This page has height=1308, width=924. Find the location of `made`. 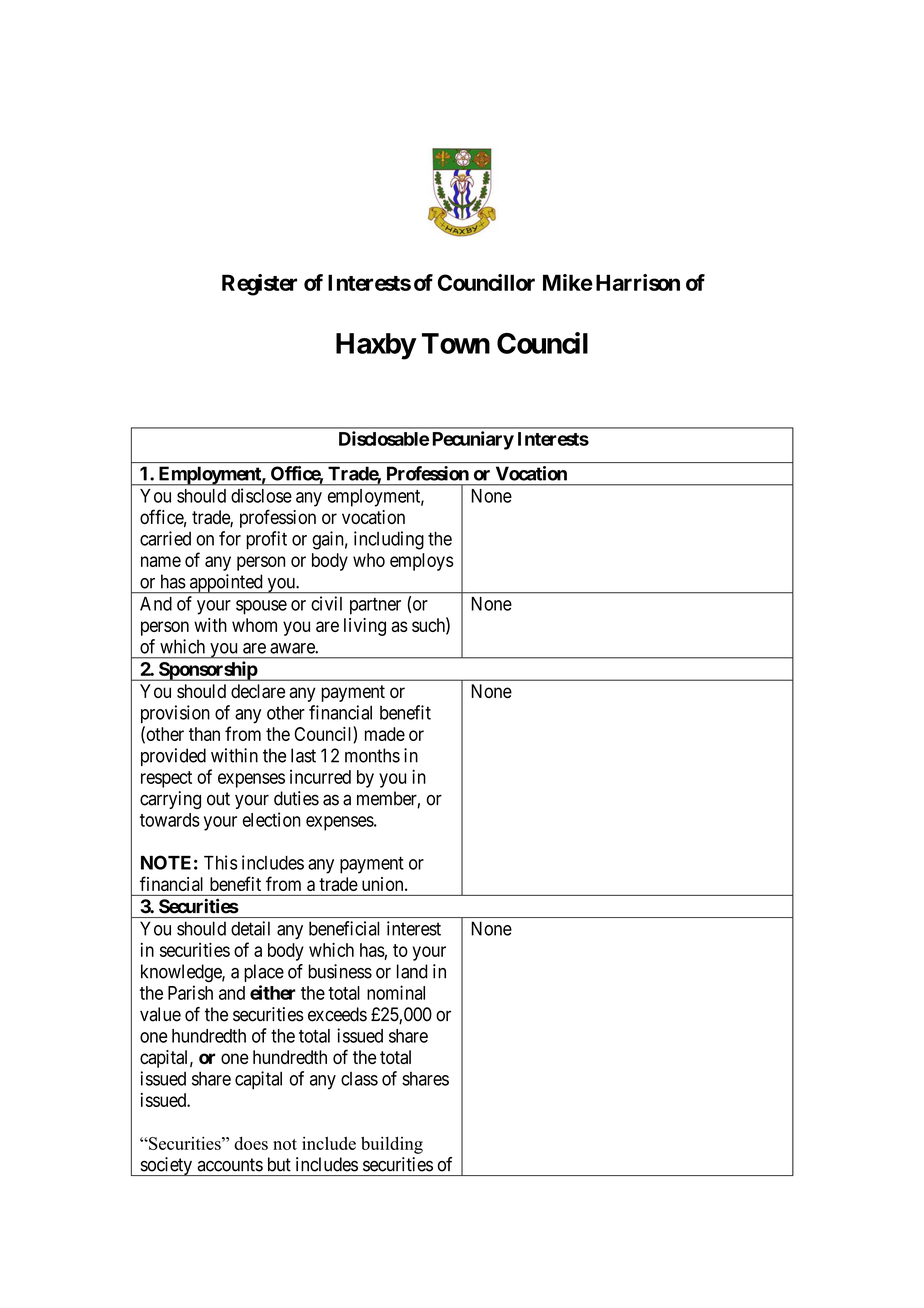

made is located at coordinates (385, 734).
